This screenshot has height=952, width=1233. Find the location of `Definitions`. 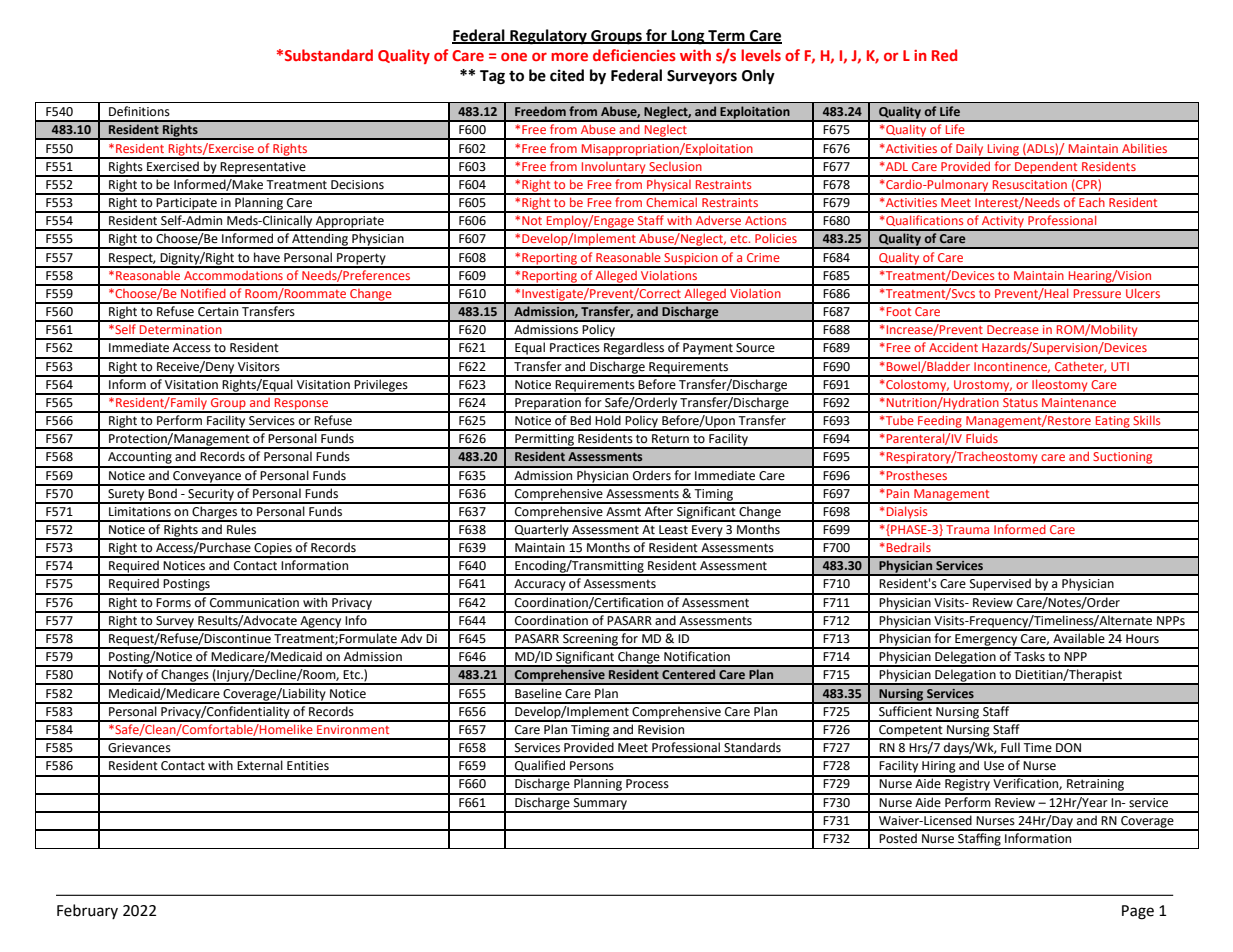

Definitions is located at coordinates (139, 111).
